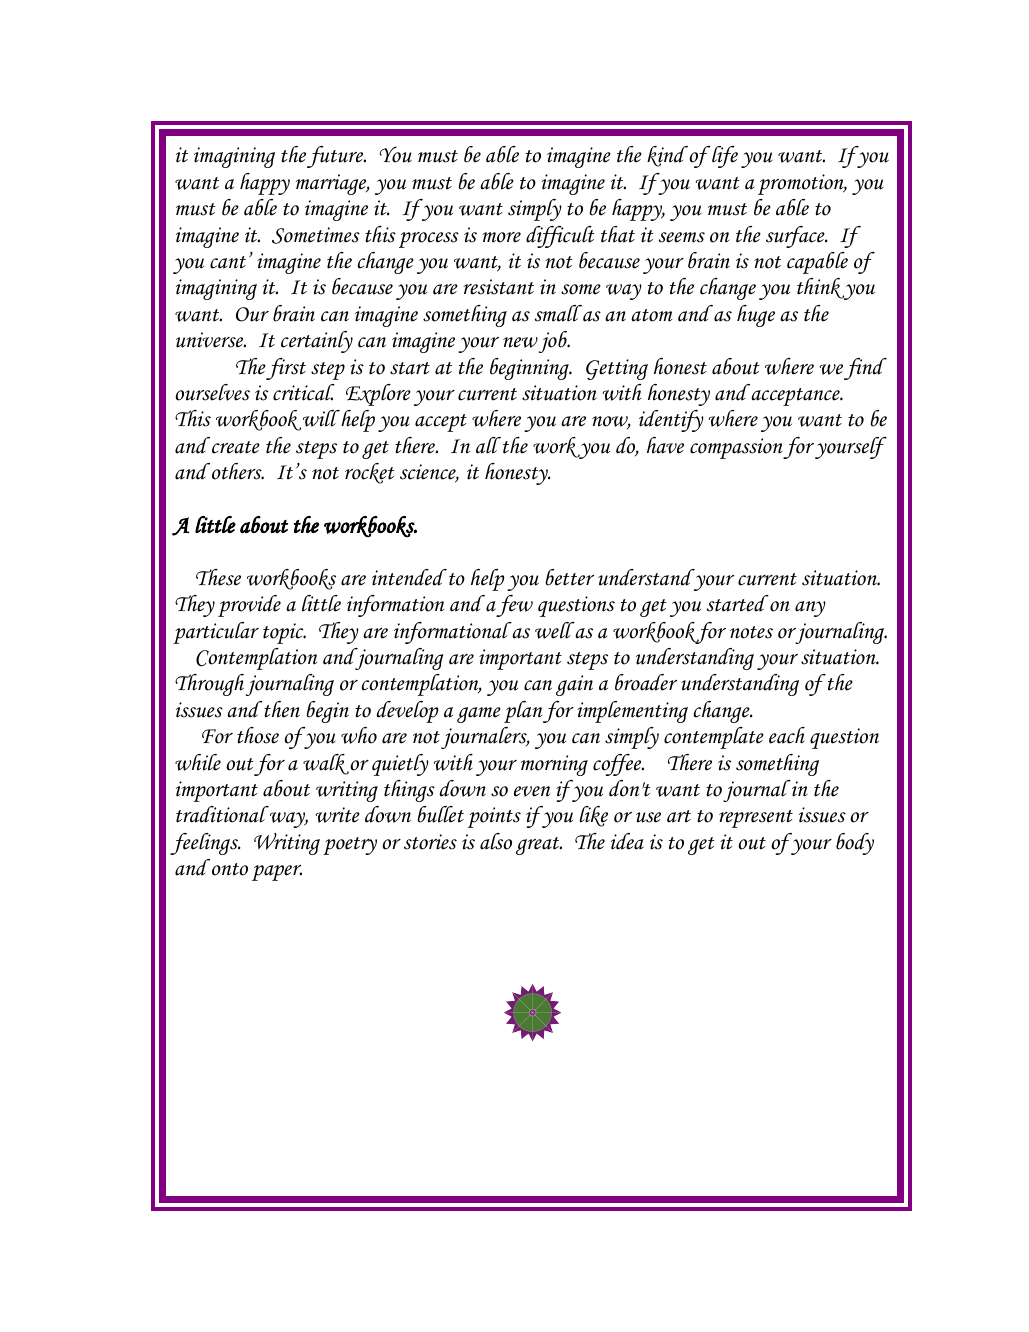 The image size is (1029, 1332). I want to click on few, so click(514, 606).
